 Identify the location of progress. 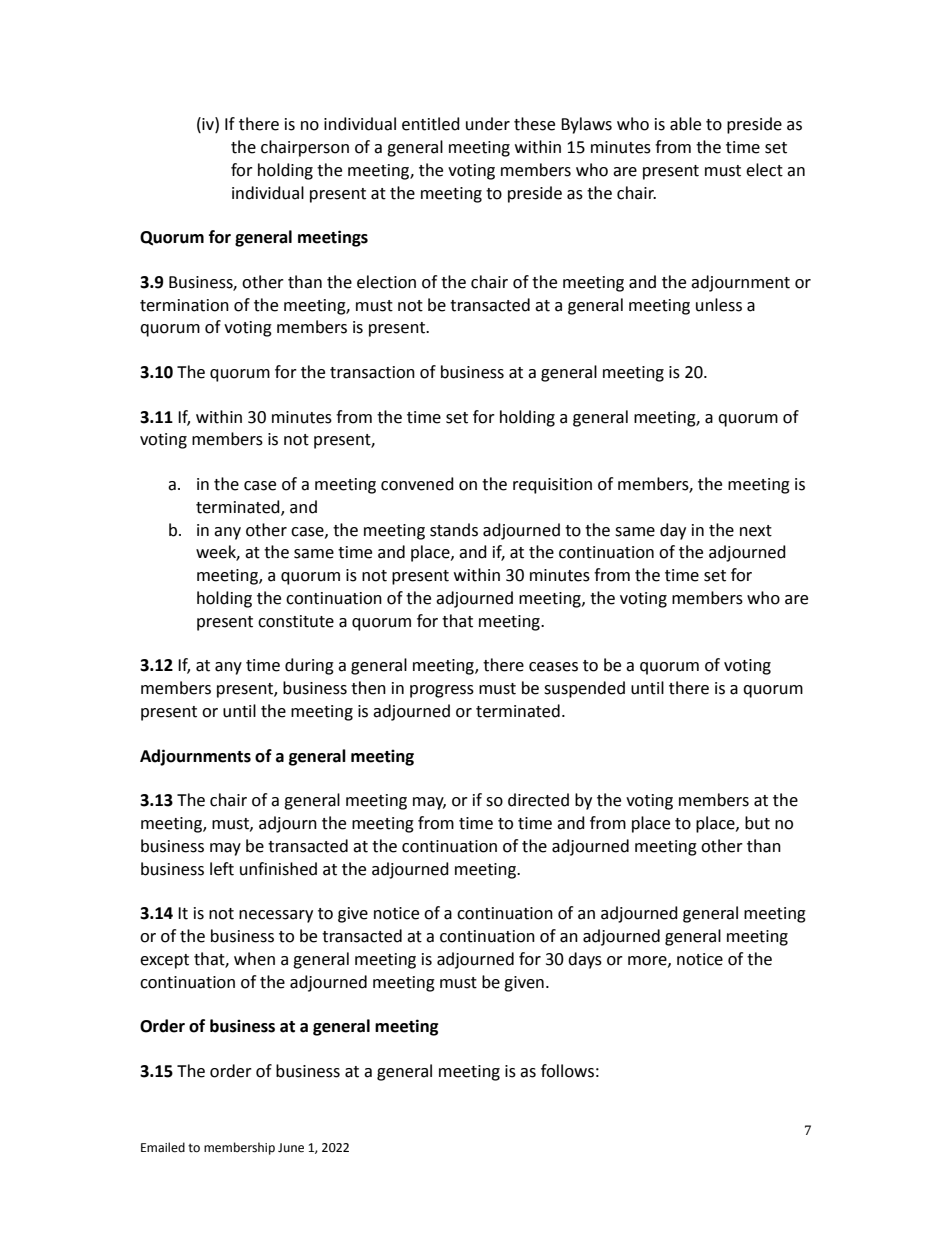
(442, 691).
